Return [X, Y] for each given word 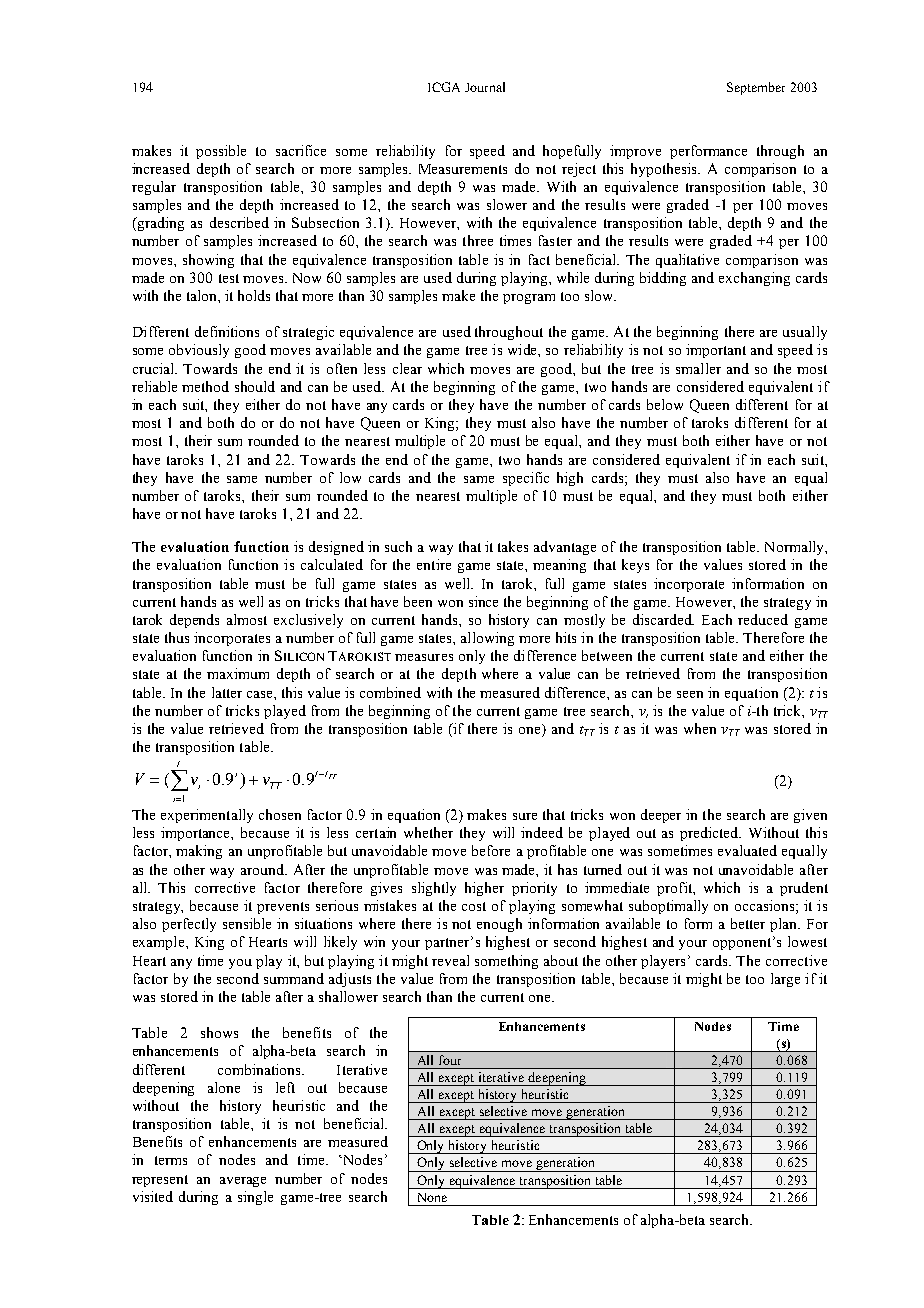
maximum [238, 673]
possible [221, 152]
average [243, 1182]
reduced [763, 619]
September [756, 88]
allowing [487, 639]
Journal [485, 87]
